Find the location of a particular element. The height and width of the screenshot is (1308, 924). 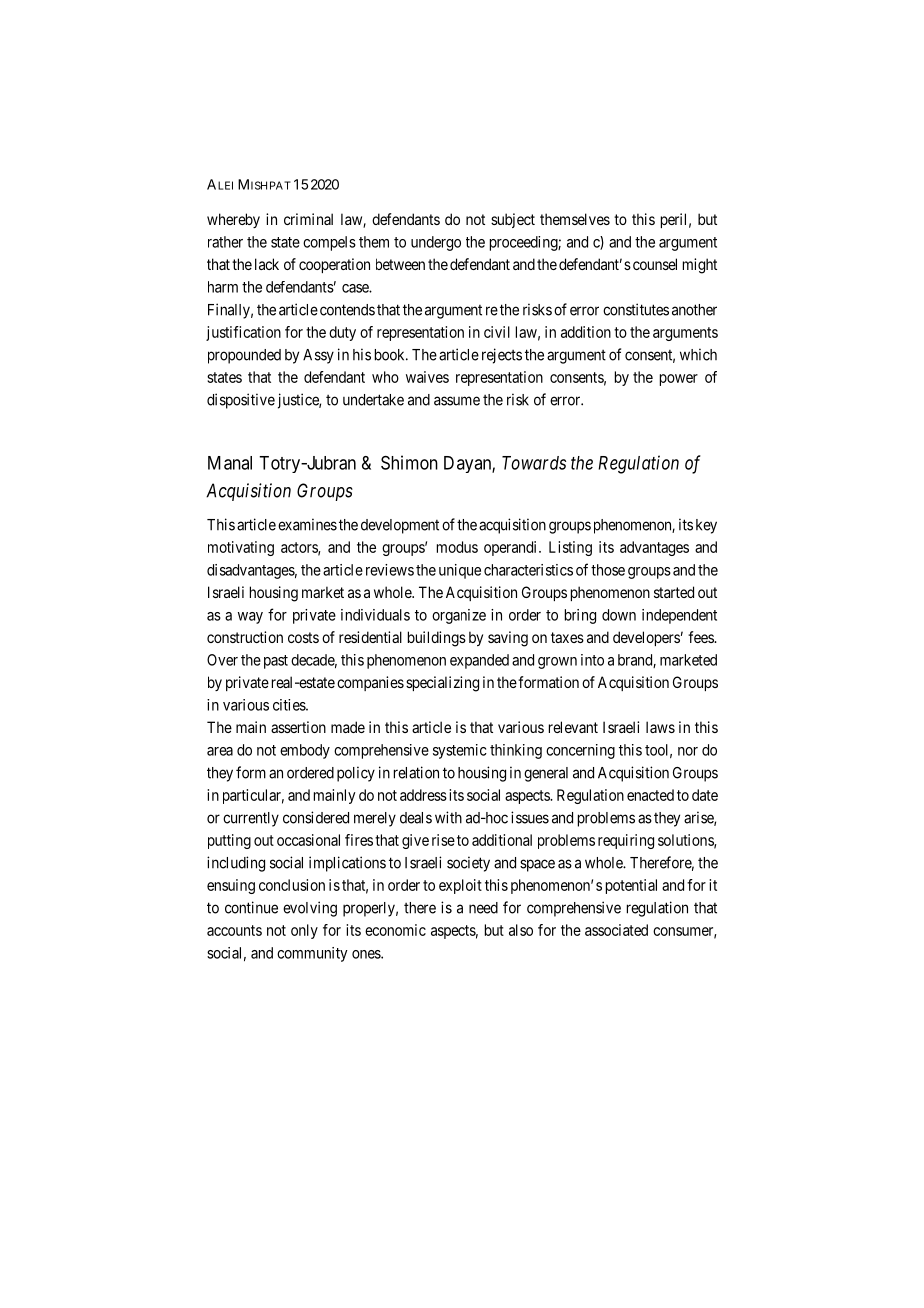

counsel is located at coordinates (655, 264).
